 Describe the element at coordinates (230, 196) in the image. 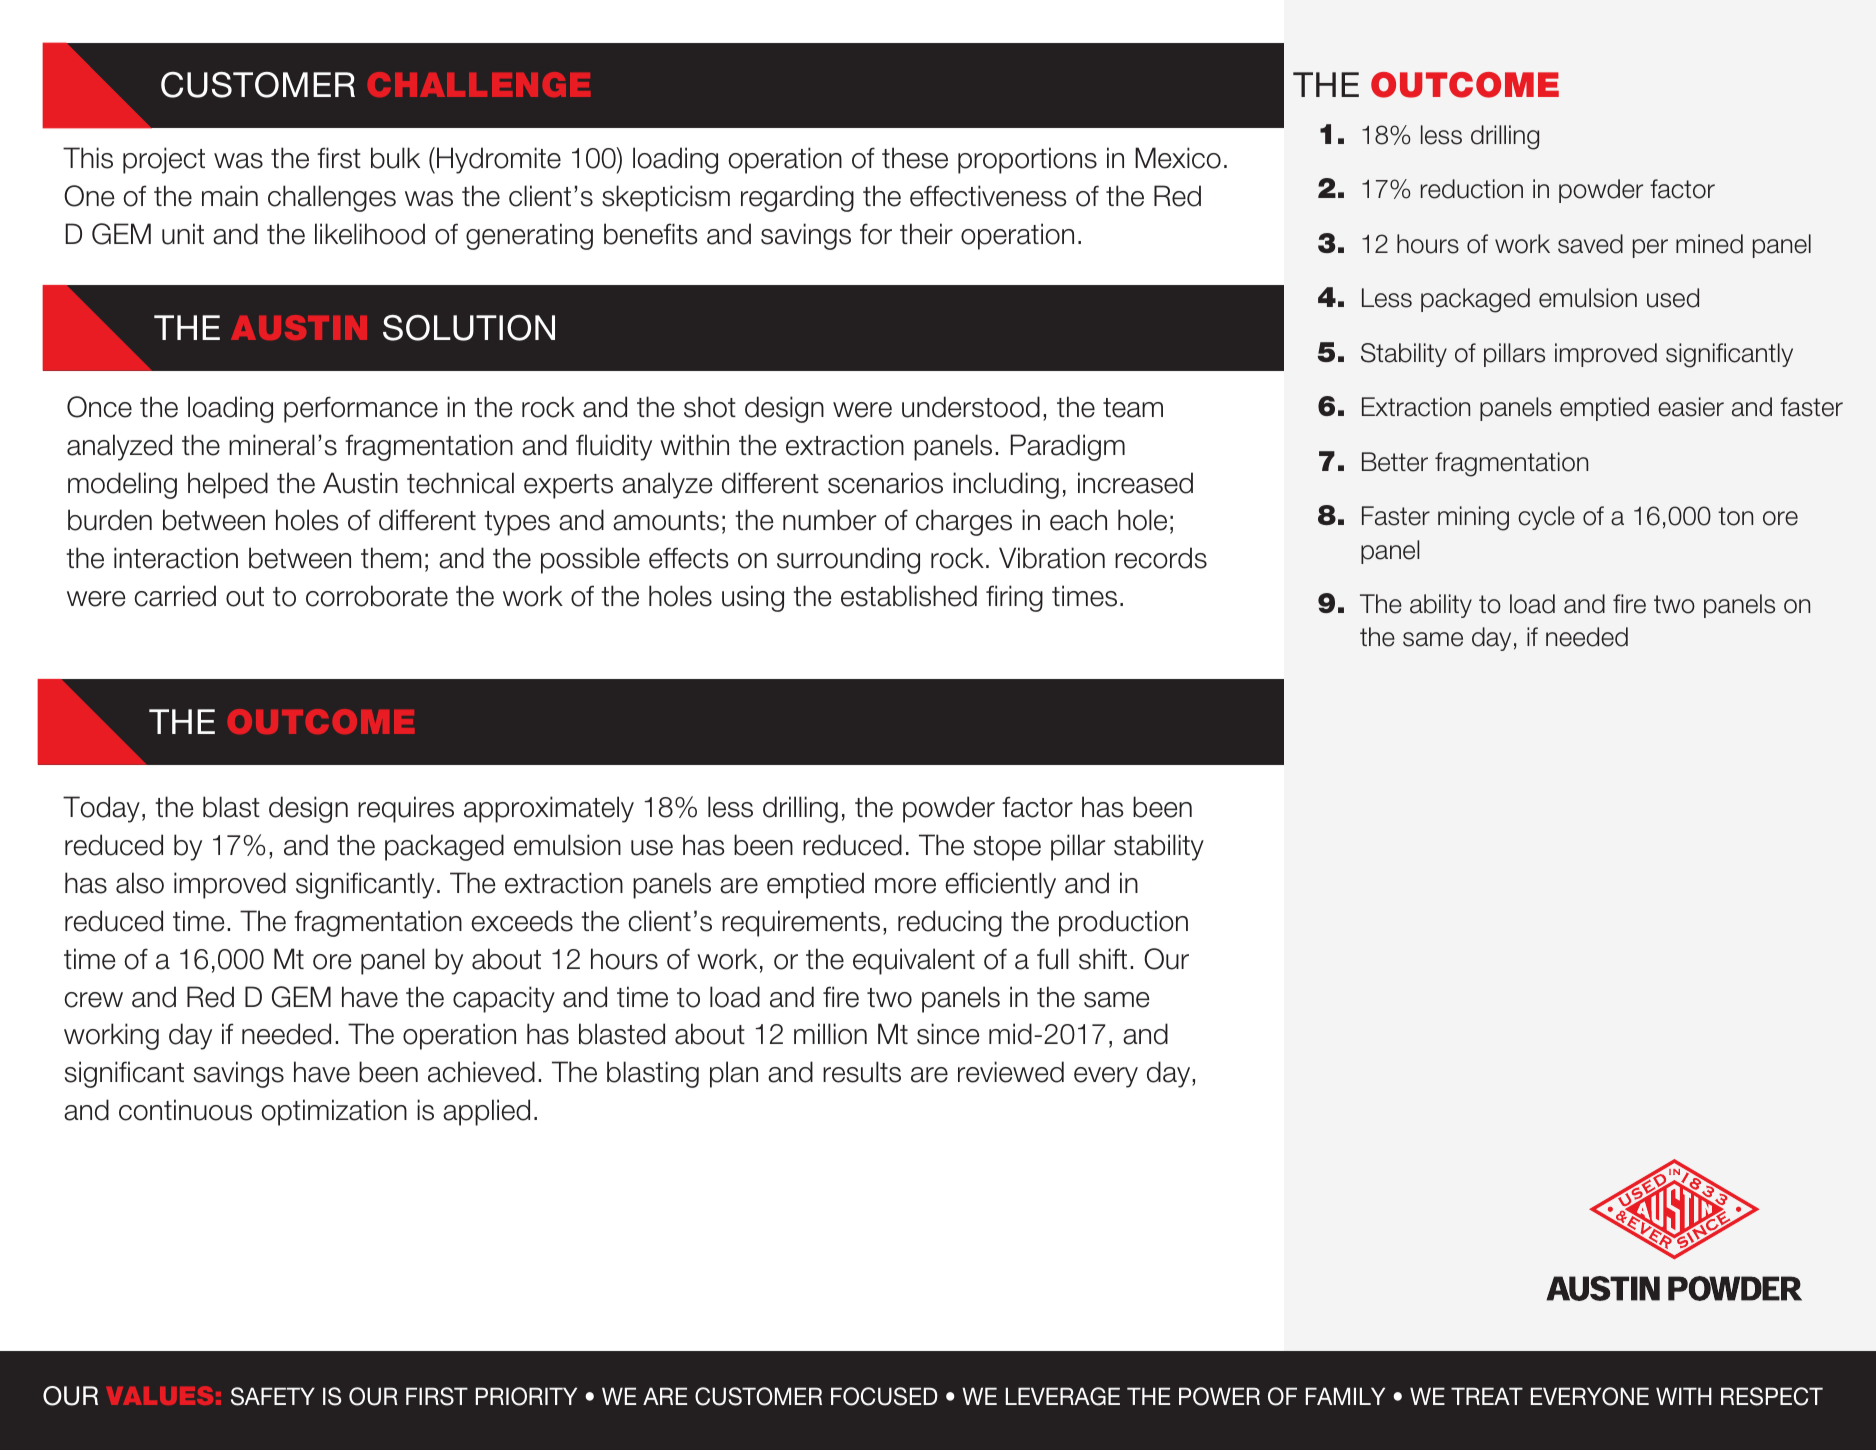

I see `main` at that location.
